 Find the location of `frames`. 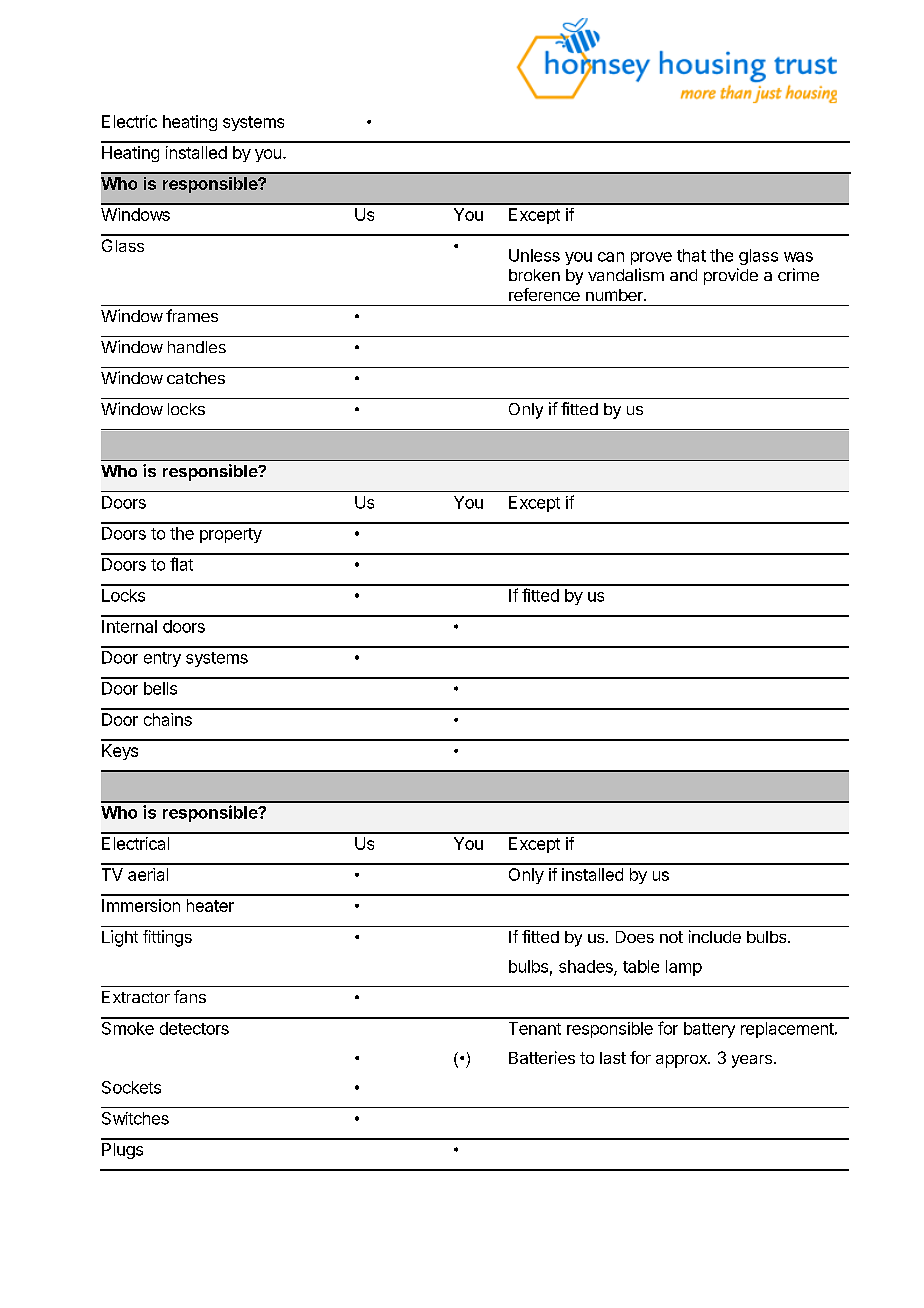

frames is located at coordinates (192, 315).
